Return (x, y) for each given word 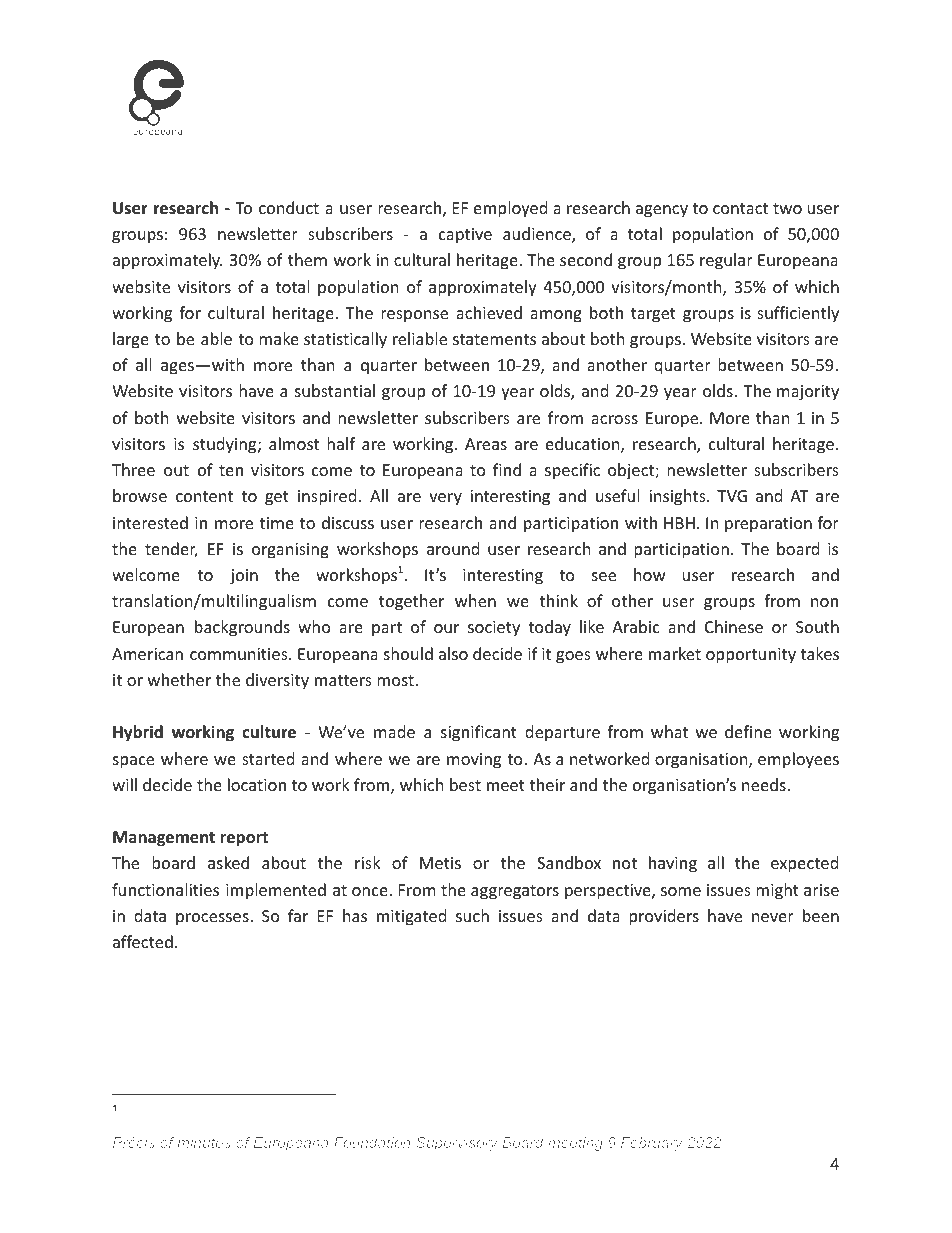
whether (179, 679)
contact (740, 208)
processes (213, 919)
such (472, 915)
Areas (486, 444)
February (652, 1144)
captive (465, 236)
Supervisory (457, 1144)
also (453, 653)
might (777, 891)
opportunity (751, 656)
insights (678, 497)
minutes (204, 1142)
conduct (289, 207)
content (204, 496)
